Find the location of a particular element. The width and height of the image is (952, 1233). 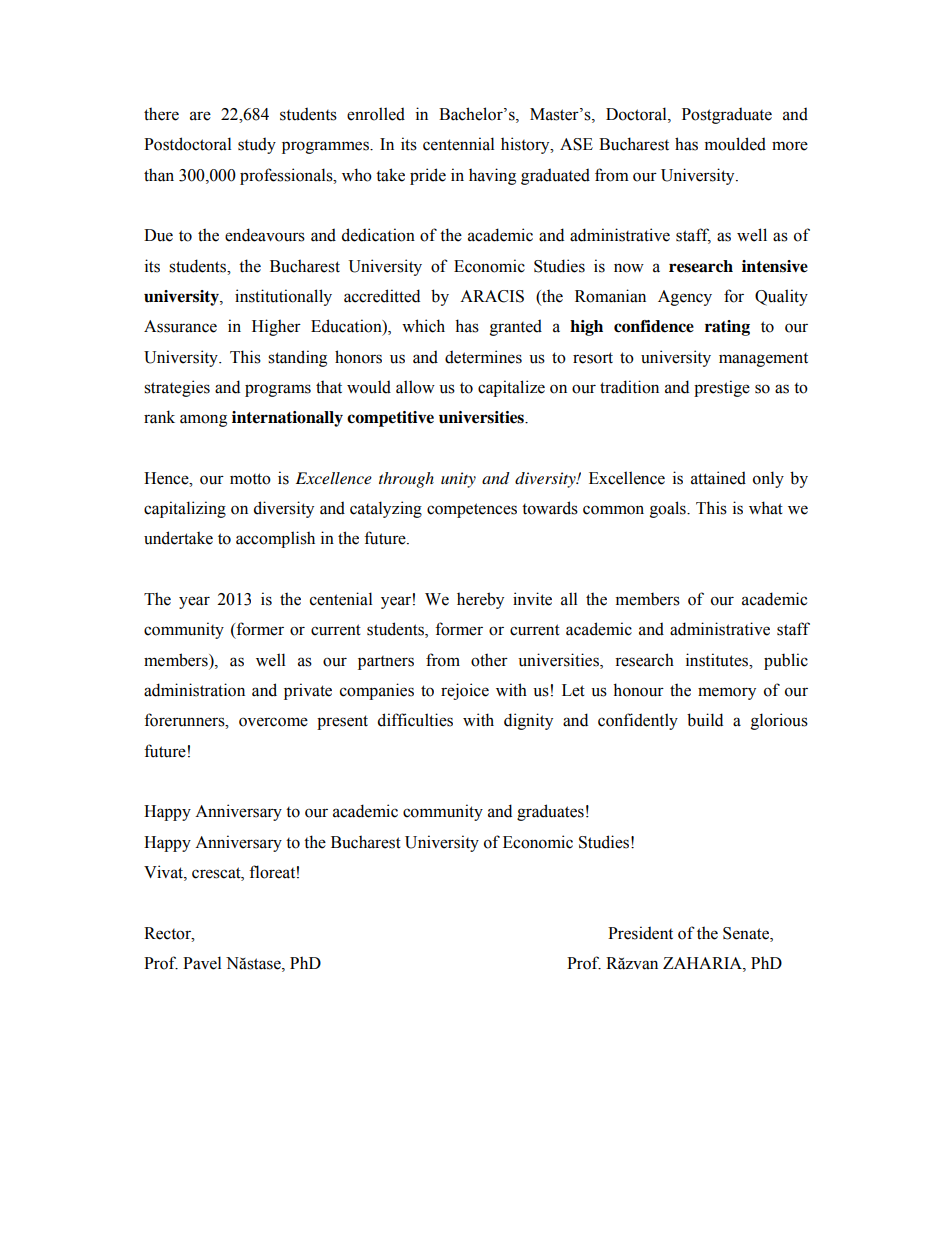

accomplish is located at coordinates (275, 539).
